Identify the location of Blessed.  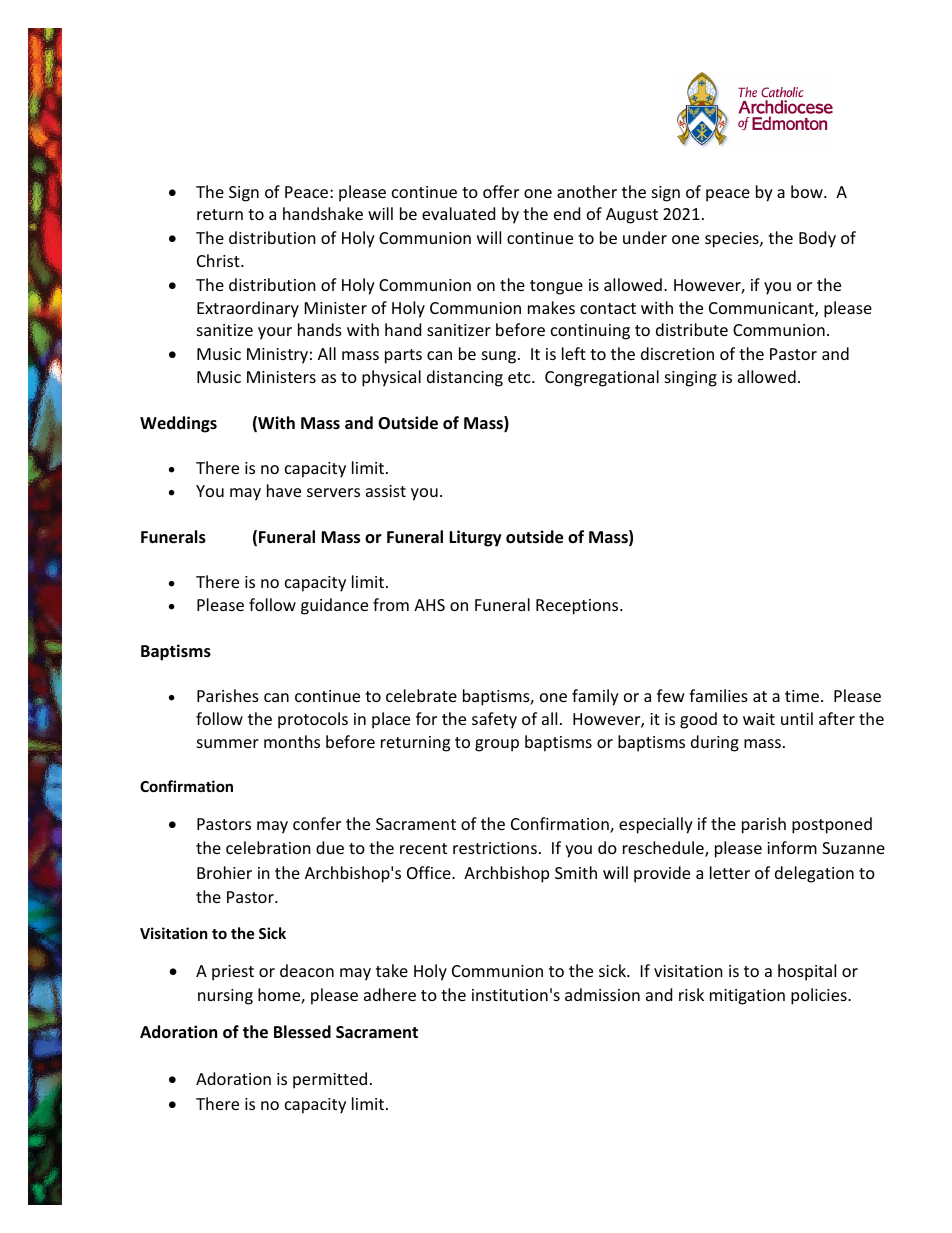
(302, 1032).
